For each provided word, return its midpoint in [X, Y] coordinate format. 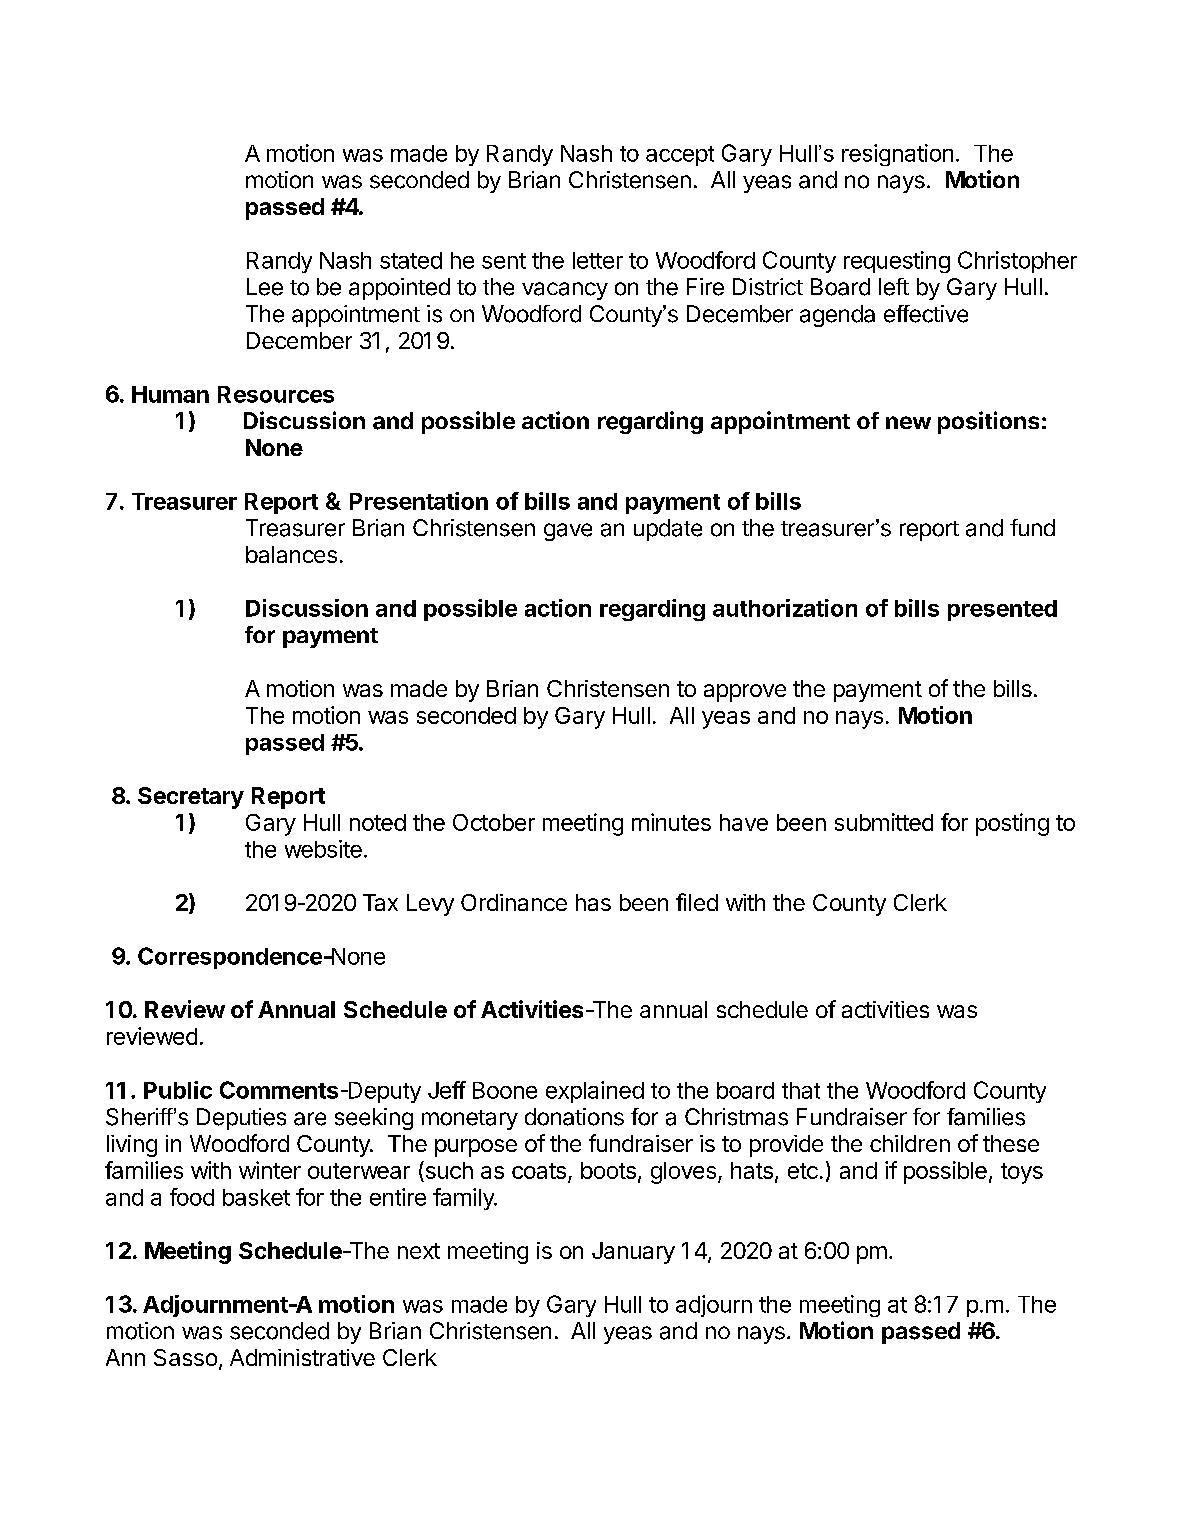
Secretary [191, 798]
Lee [265, 287]
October [494, 822]
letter [598, 260]
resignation [897, 155]
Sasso [185, 1357]
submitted [884, 822]
